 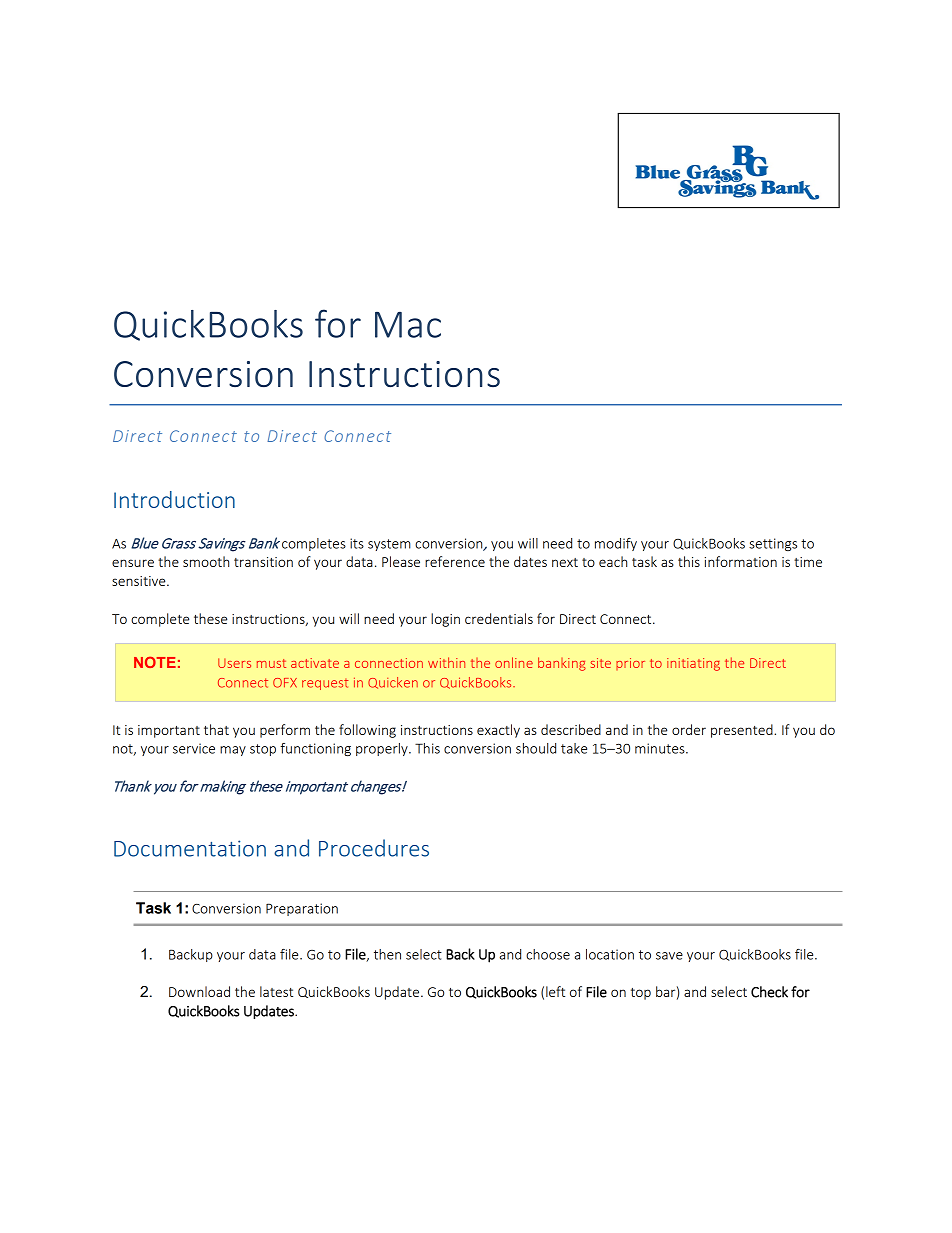 I want to click on initiating, so click(x=693, y=664).
